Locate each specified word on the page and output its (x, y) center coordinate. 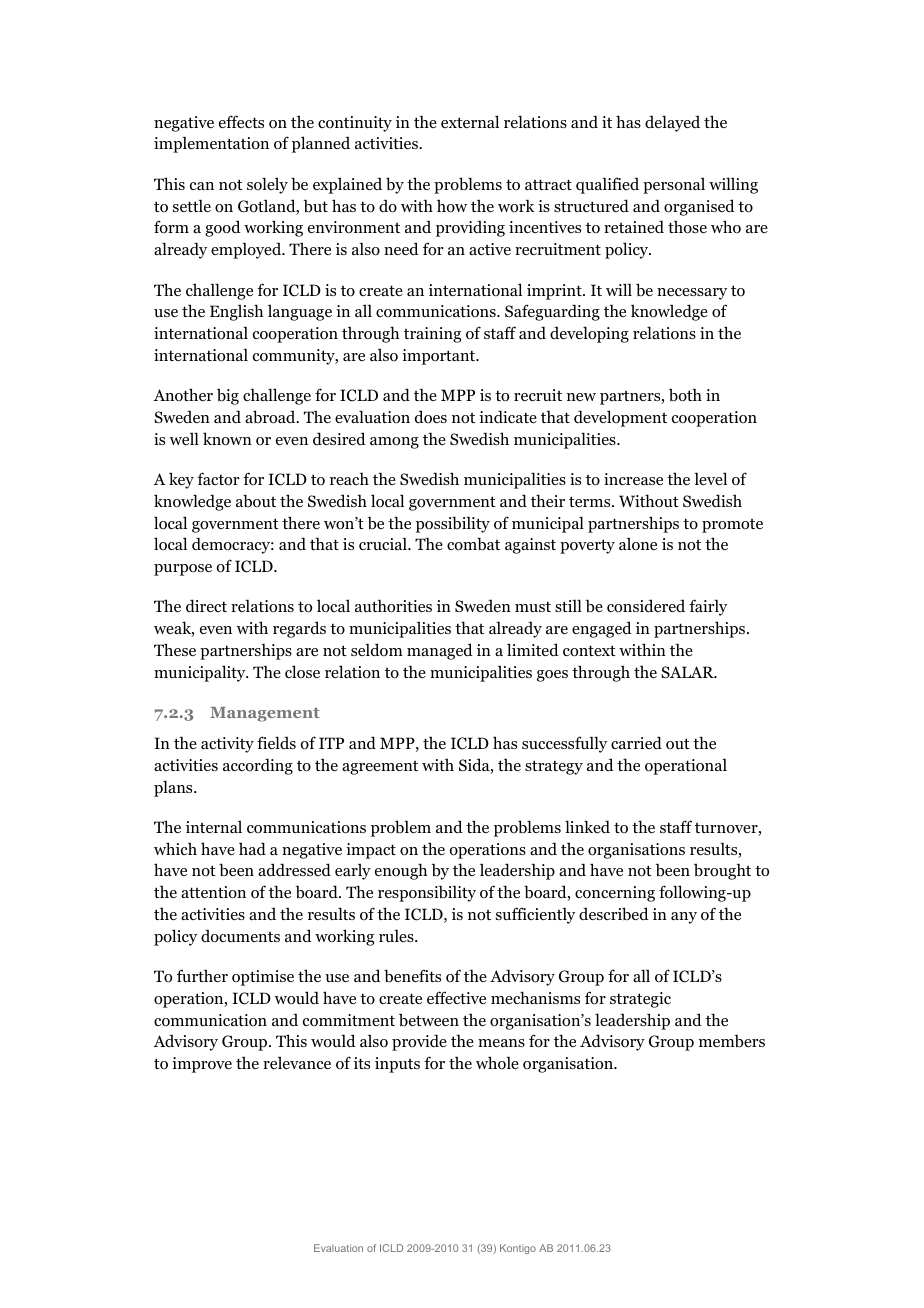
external (470, 121)
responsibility (427, 893)
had (252, 848)
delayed (672, 123)
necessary (692, 294)
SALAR (688, 672)
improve (202, 1065)
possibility (453, 524)
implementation (211, 144)
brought (722, 871)
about (256, 501)
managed (440, 651)
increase (633, 479)
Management (265, 714)
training (432, 335)
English (236, 312)
